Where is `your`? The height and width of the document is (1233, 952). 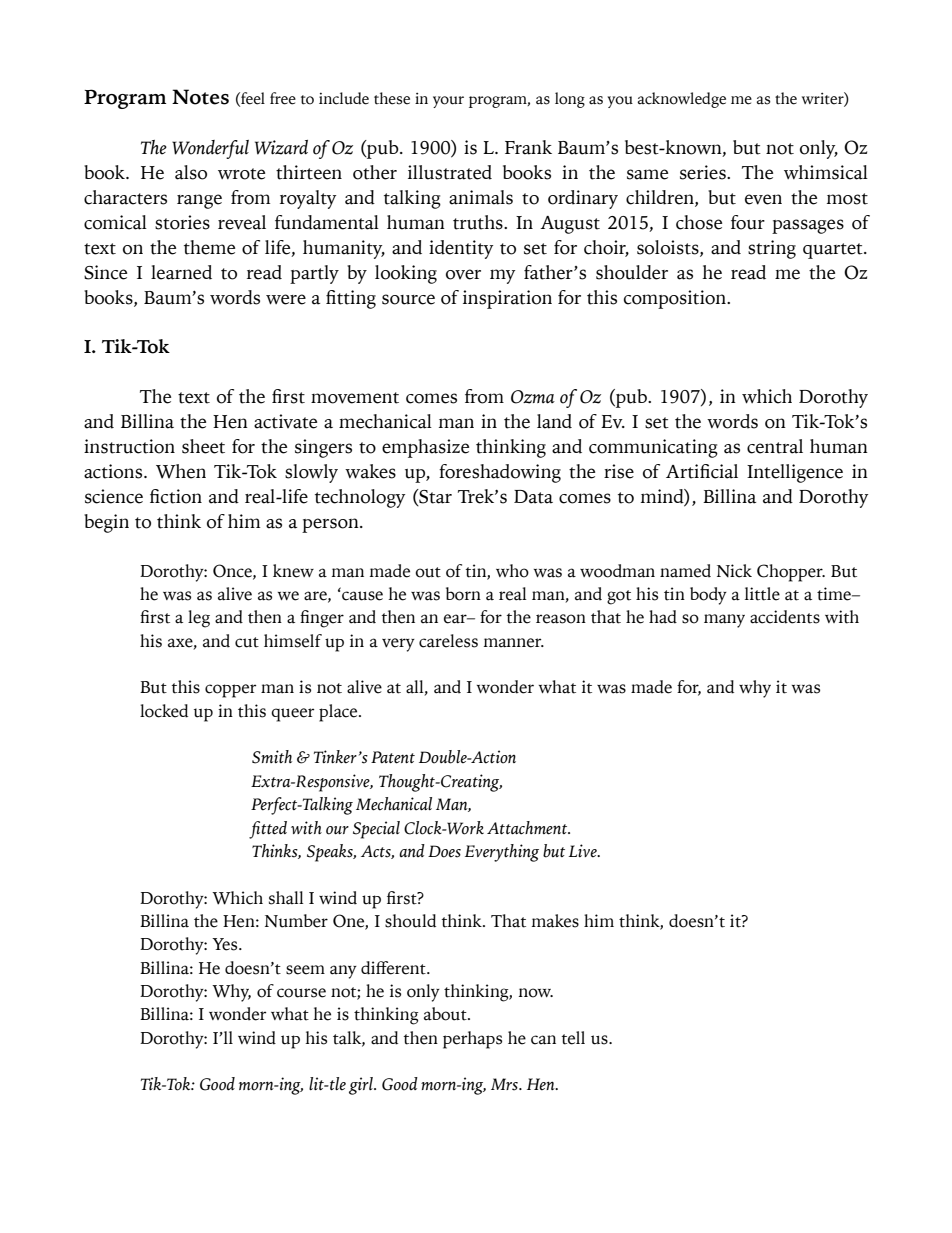 your is located at coordinates (448, 102).
